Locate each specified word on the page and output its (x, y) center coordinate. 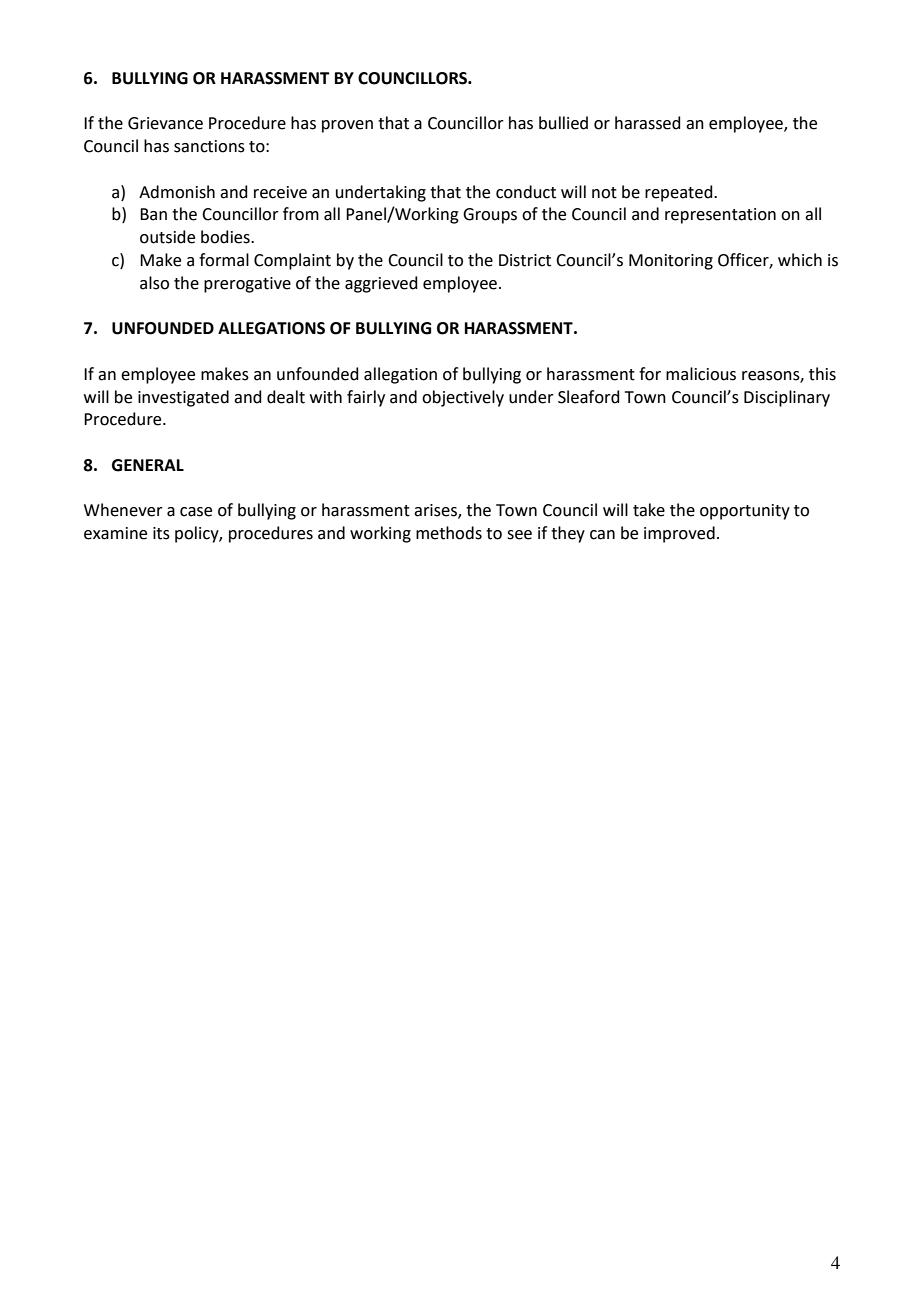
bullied (563, 123)
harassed (648, 123)
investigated (183, 398)
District (525, 260)
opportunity (745, 512)
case (196, 512)
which (800, 260)
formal (224, 260)
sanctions (209, 146)
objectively (463, 398)
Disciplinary (787, 398)
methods (449, 533)
